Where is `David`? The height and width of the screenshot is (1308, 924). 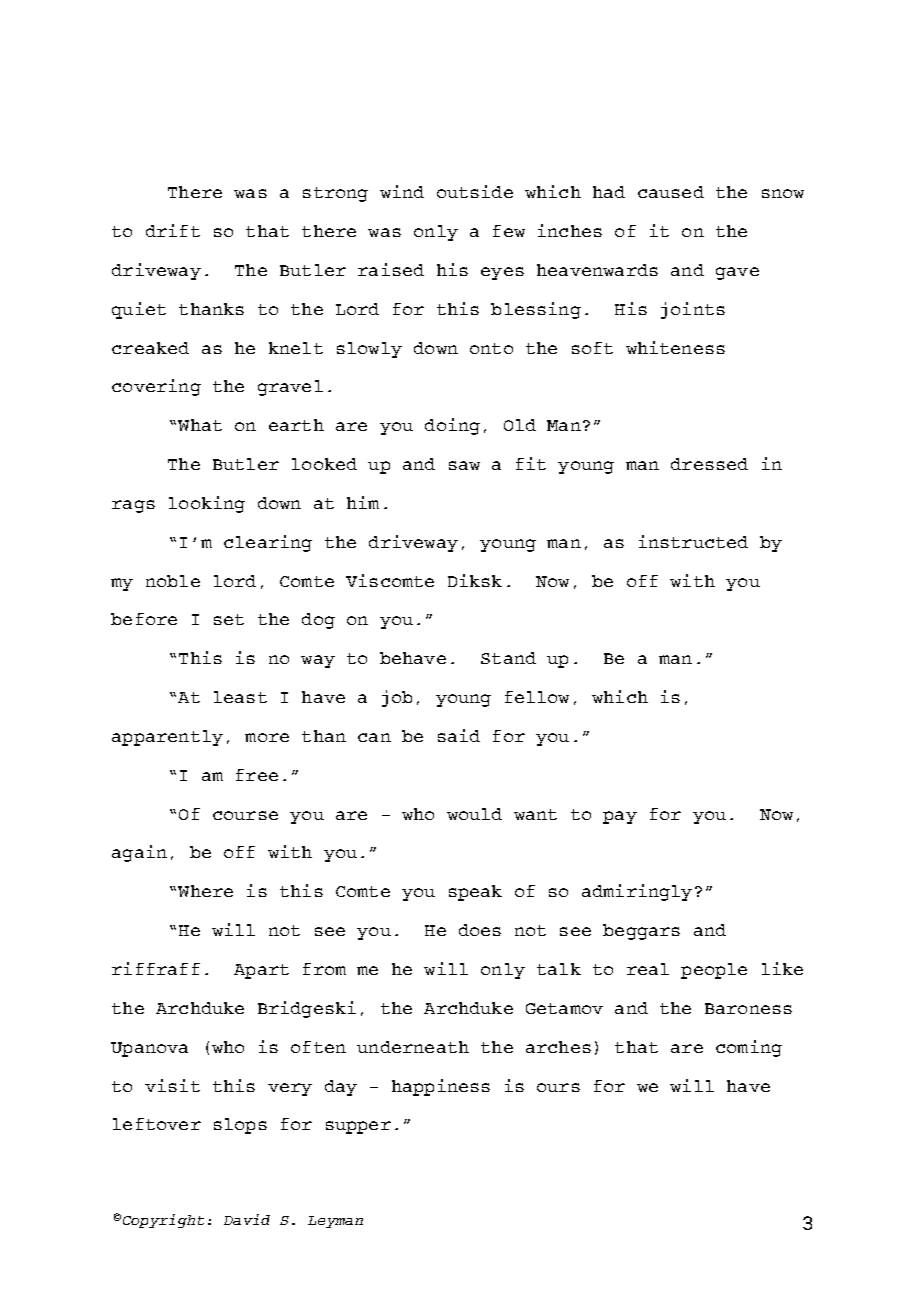
David is located at coordinates (247, 1219).
